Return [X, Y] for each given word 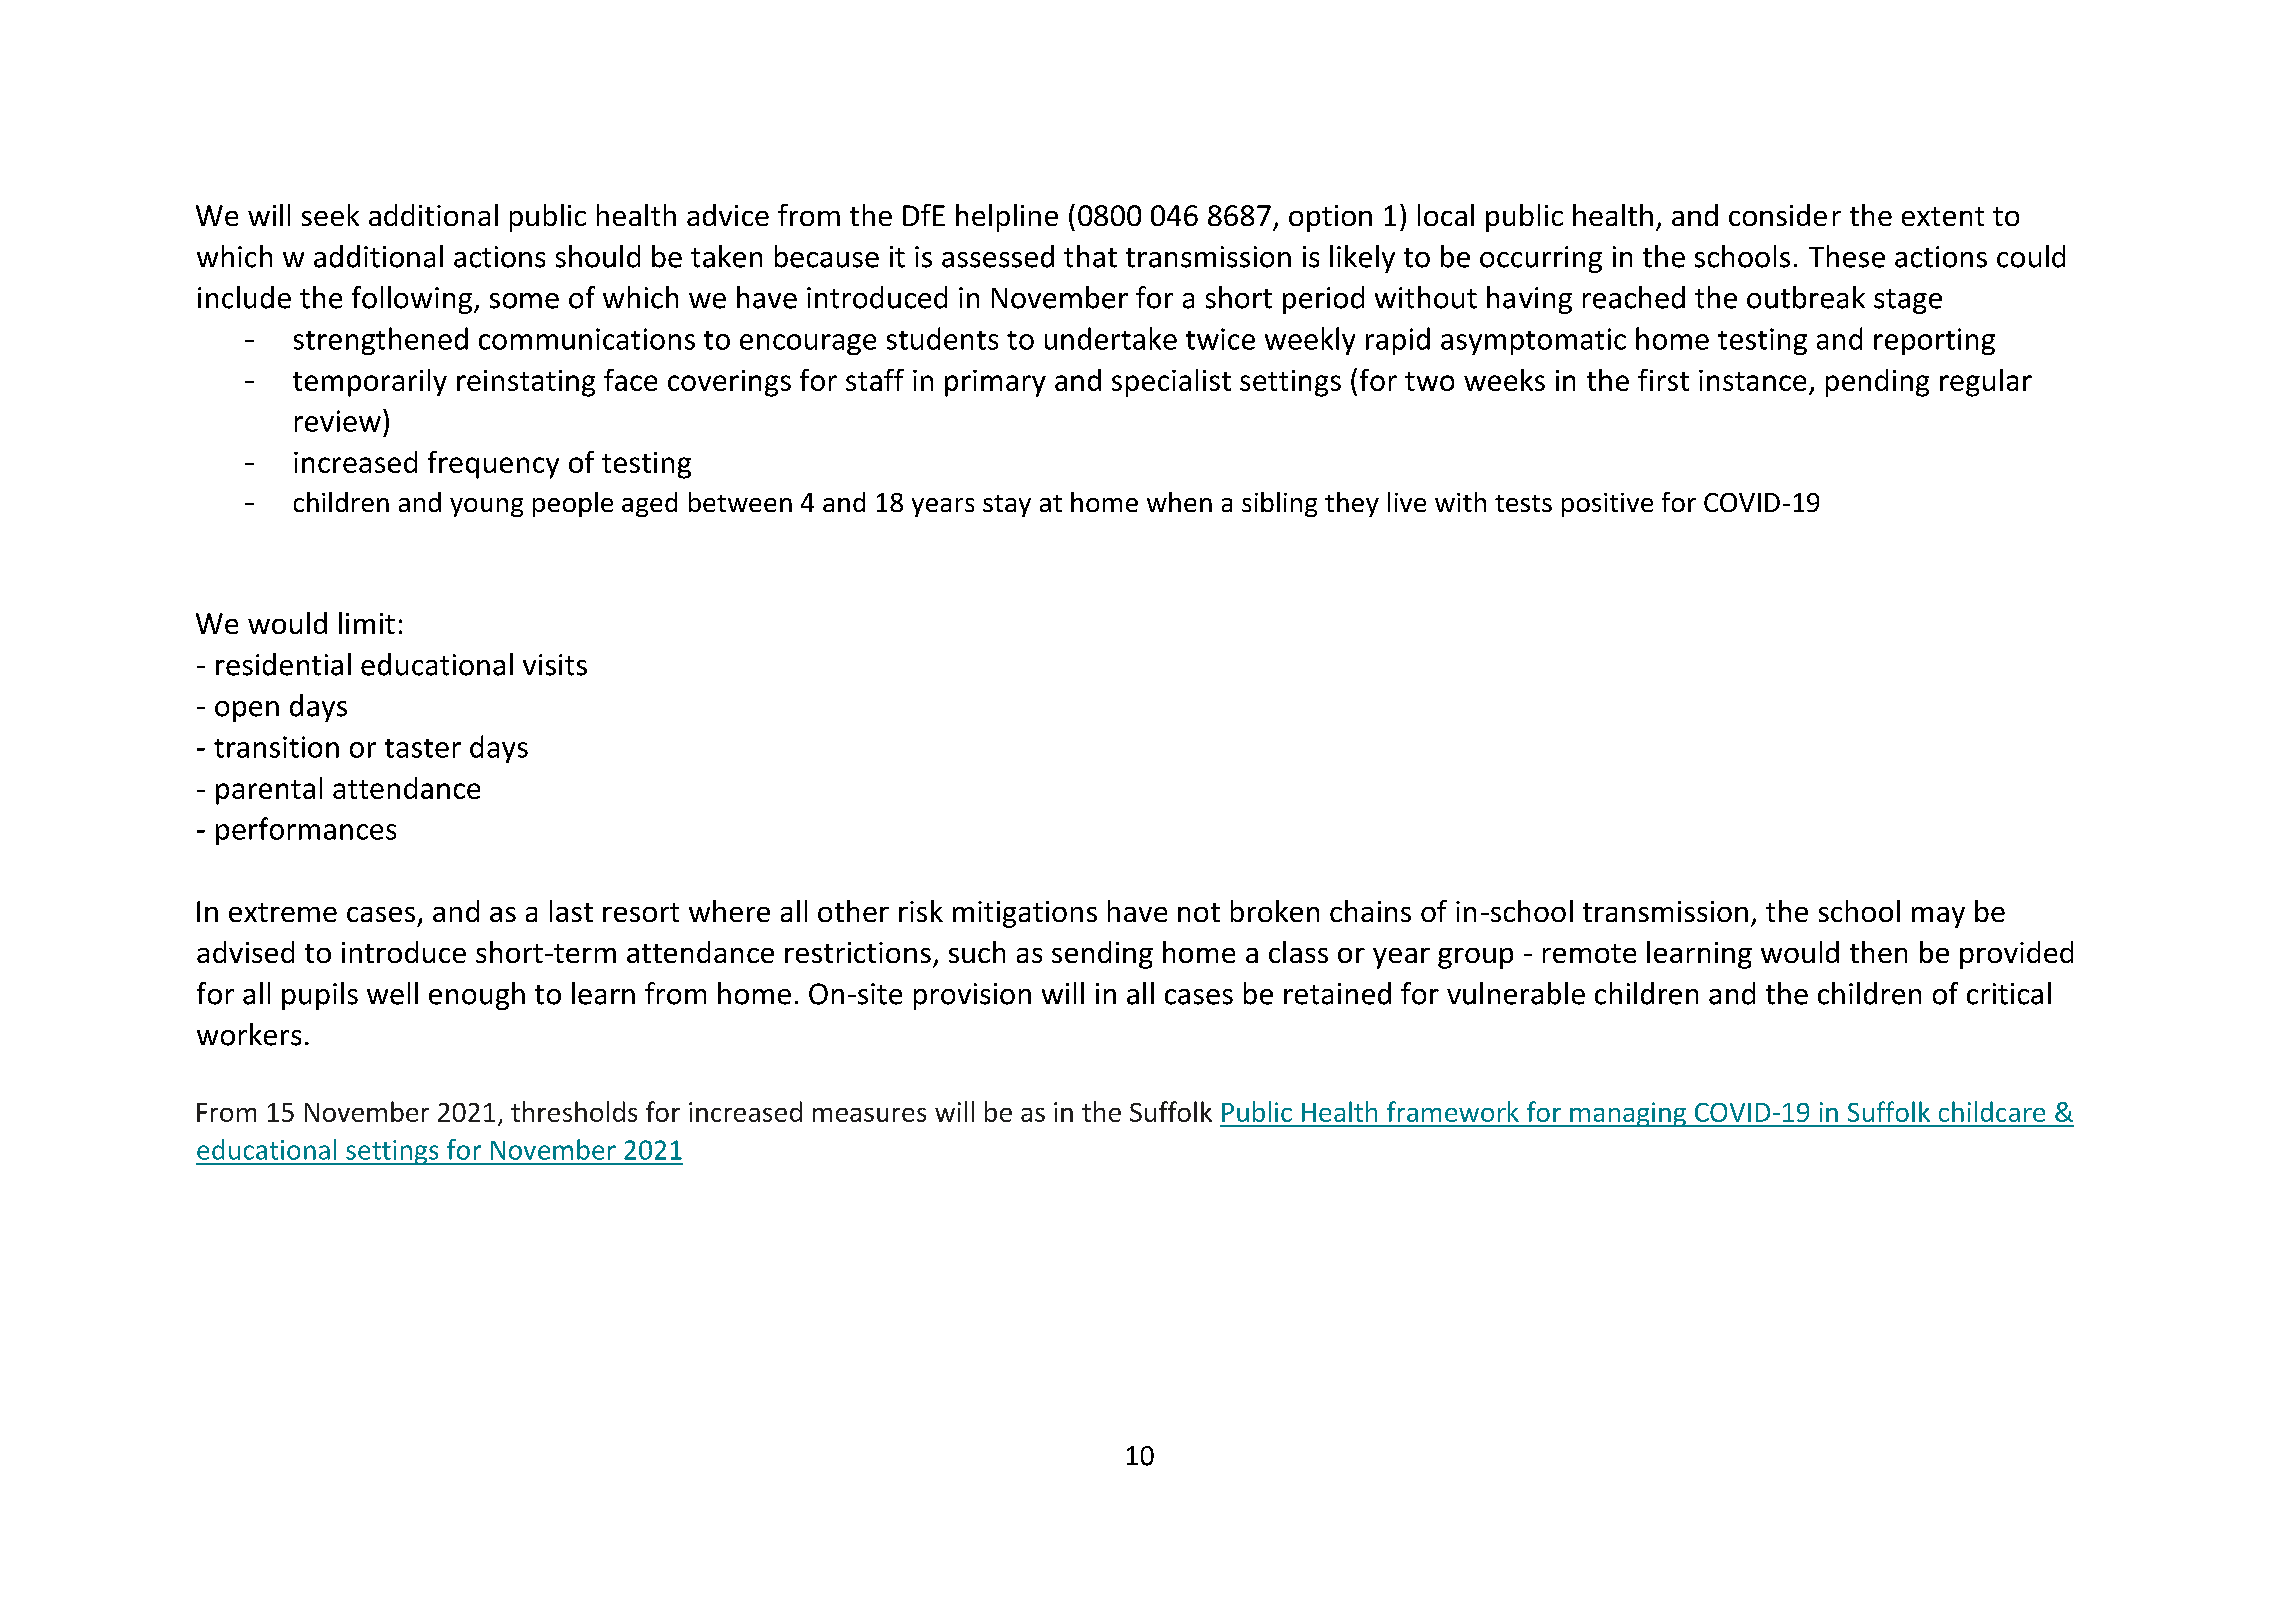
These [1847, 256]
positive [1607, 505]
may [1938, 917]
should [598, 256]
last [571, 911]
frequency [493, 465]
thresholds [574, 1111]
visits [555, 665]
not [1199, 912]
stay [1007, 506]
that [1090, 256]
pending [1877, 383]
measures [869, 1115]
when [1179, 502]
